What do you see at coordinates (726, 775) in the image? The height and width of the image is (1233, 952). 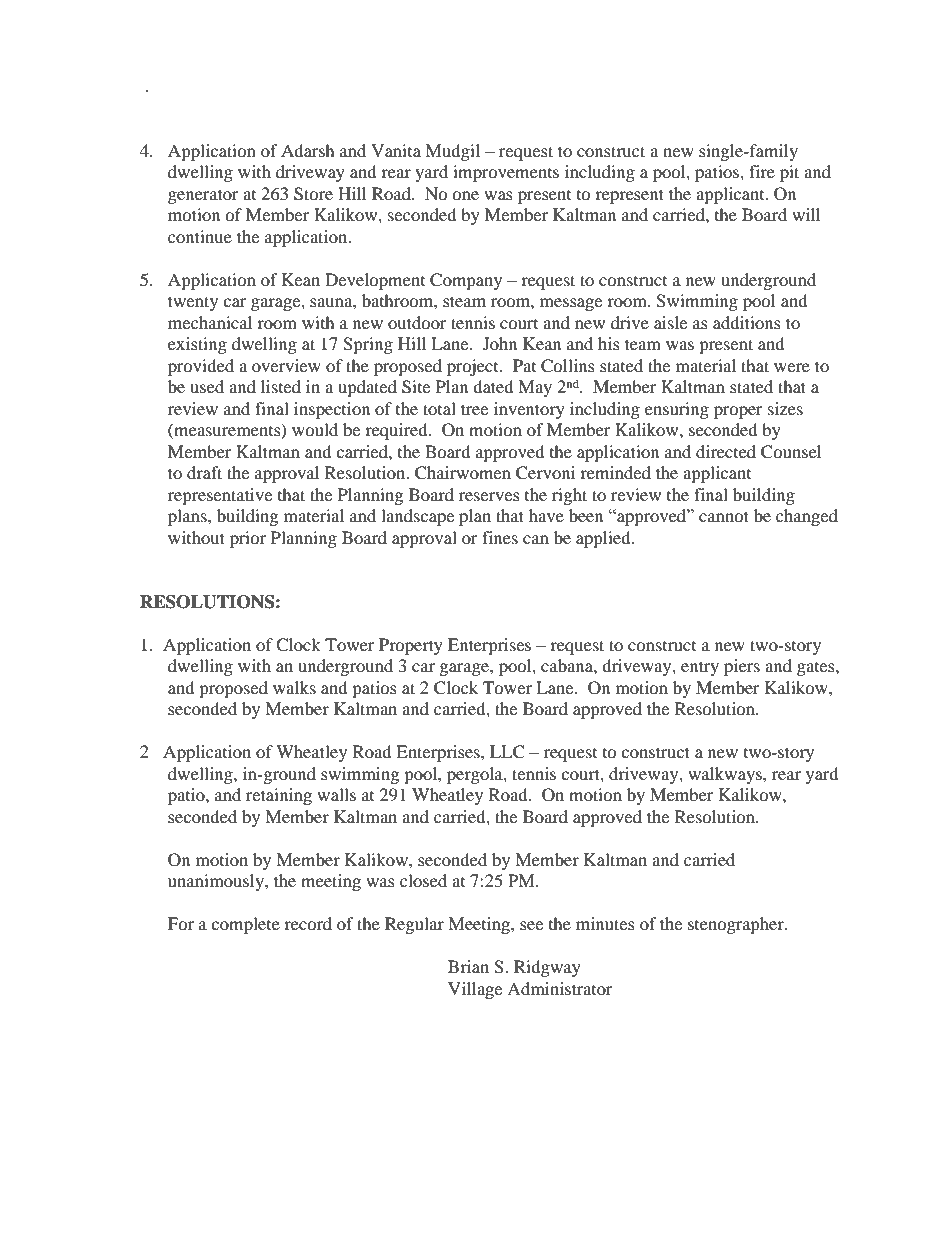 I see `walkways` at bounding box center [726, 775].
